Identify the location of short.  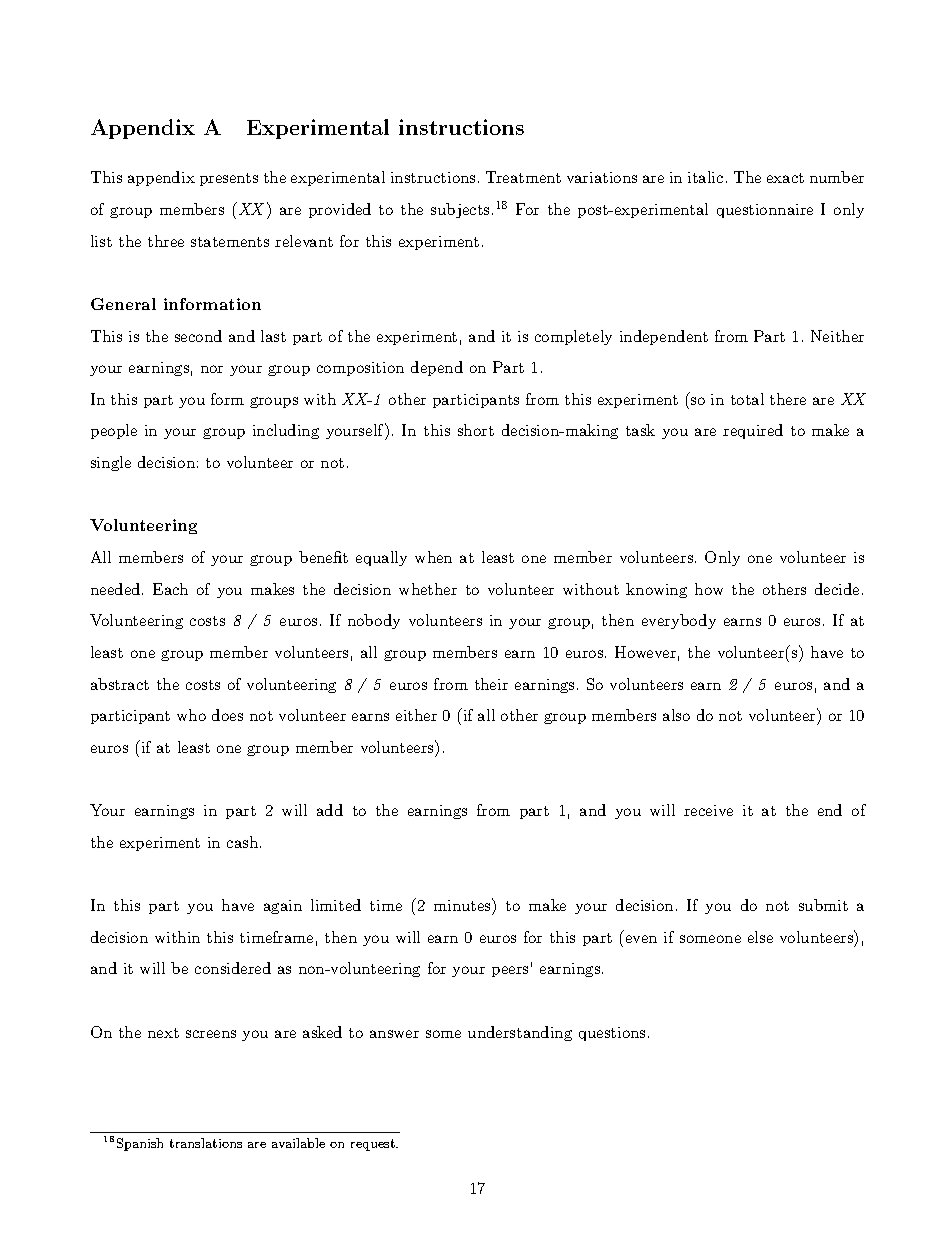
(476, 430).
